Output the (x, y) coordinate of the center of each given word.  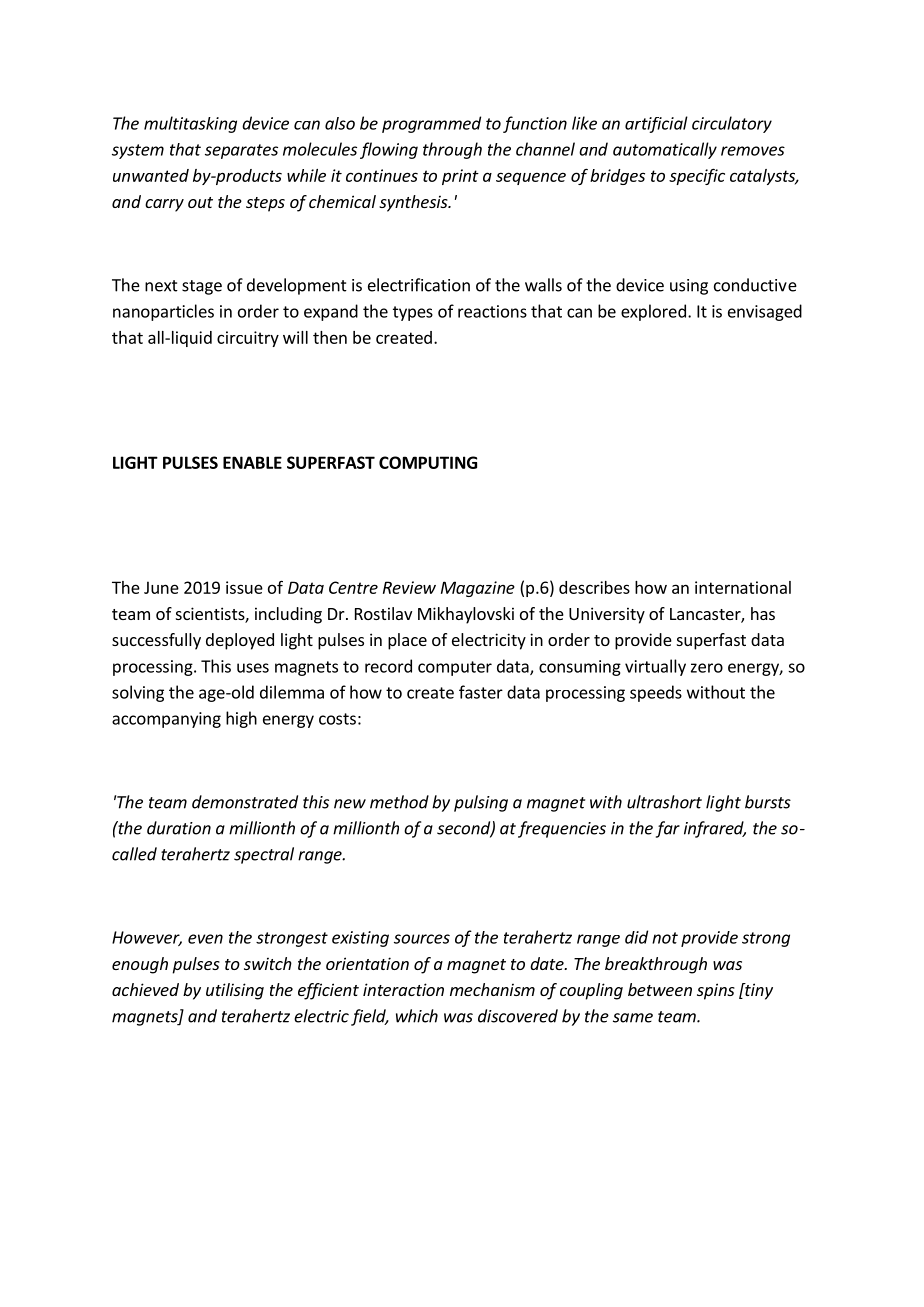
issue (244, 587)
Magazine (478, 589)
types (413, 313)
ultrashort (664, 802)
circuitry (248, 339)
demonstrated (245, 802)
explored (653, 312)
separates (241, 151)
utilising (235, 991)
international (743, 587)
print (460, 177)
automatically (665, 150)
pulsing (481, 803)
